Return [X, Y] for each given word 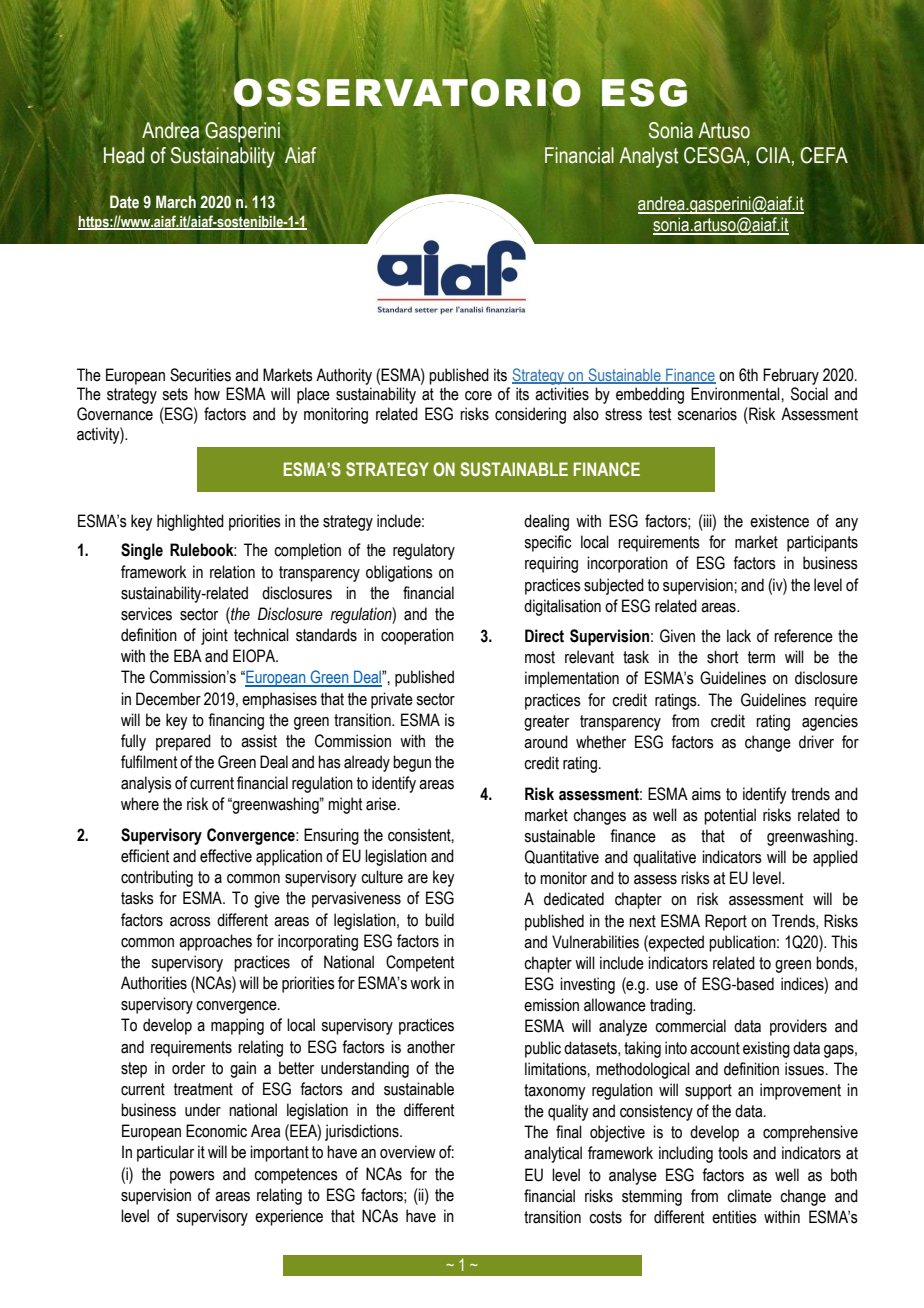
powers [192, 1177]
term [761, 657]
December [168, 699]
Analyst [648, 157]
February [791, 376]
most [540, 657]
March [176, 202]
